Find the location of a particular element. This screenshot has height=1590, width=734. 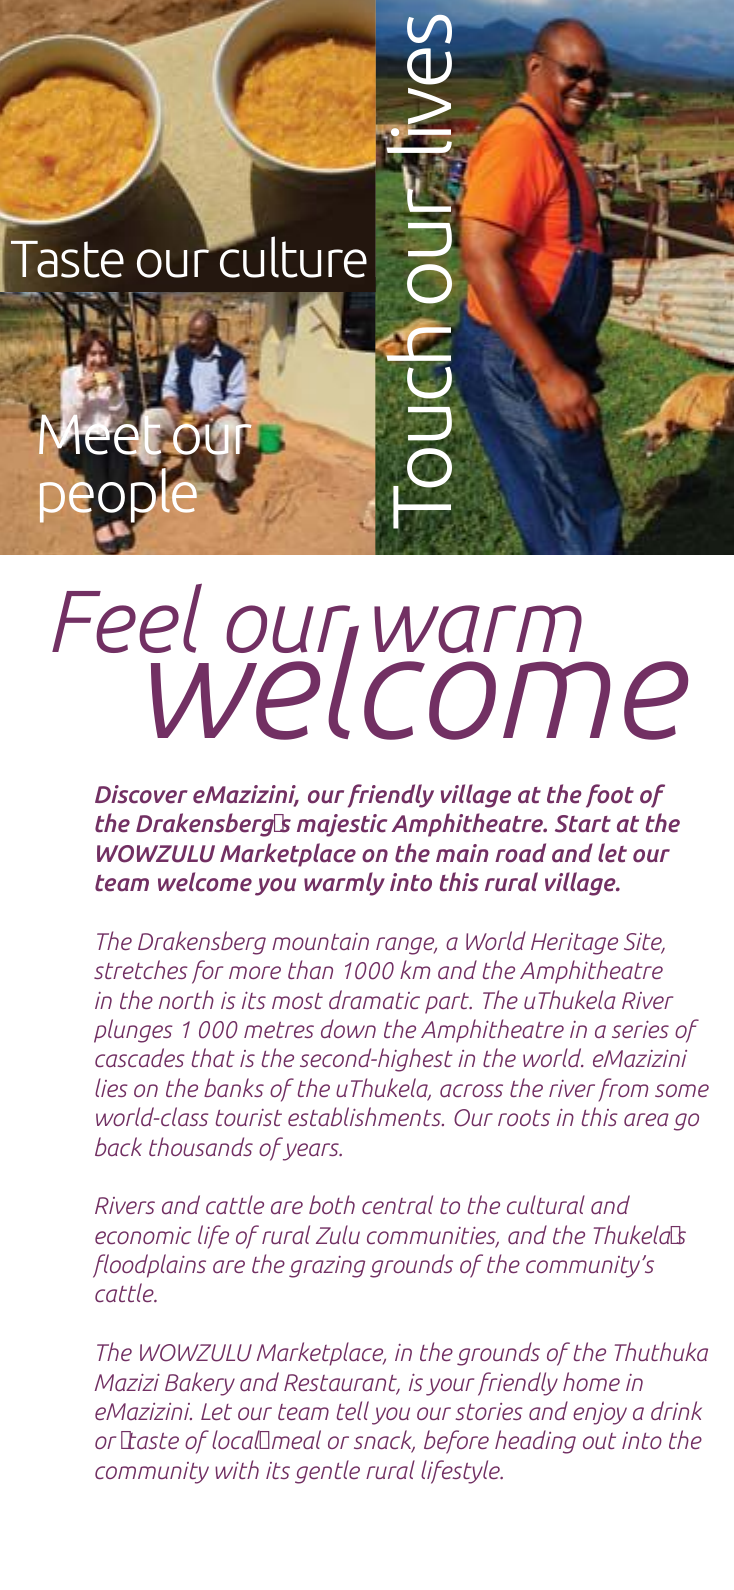

Feel is located at coordinates (127, 618).
